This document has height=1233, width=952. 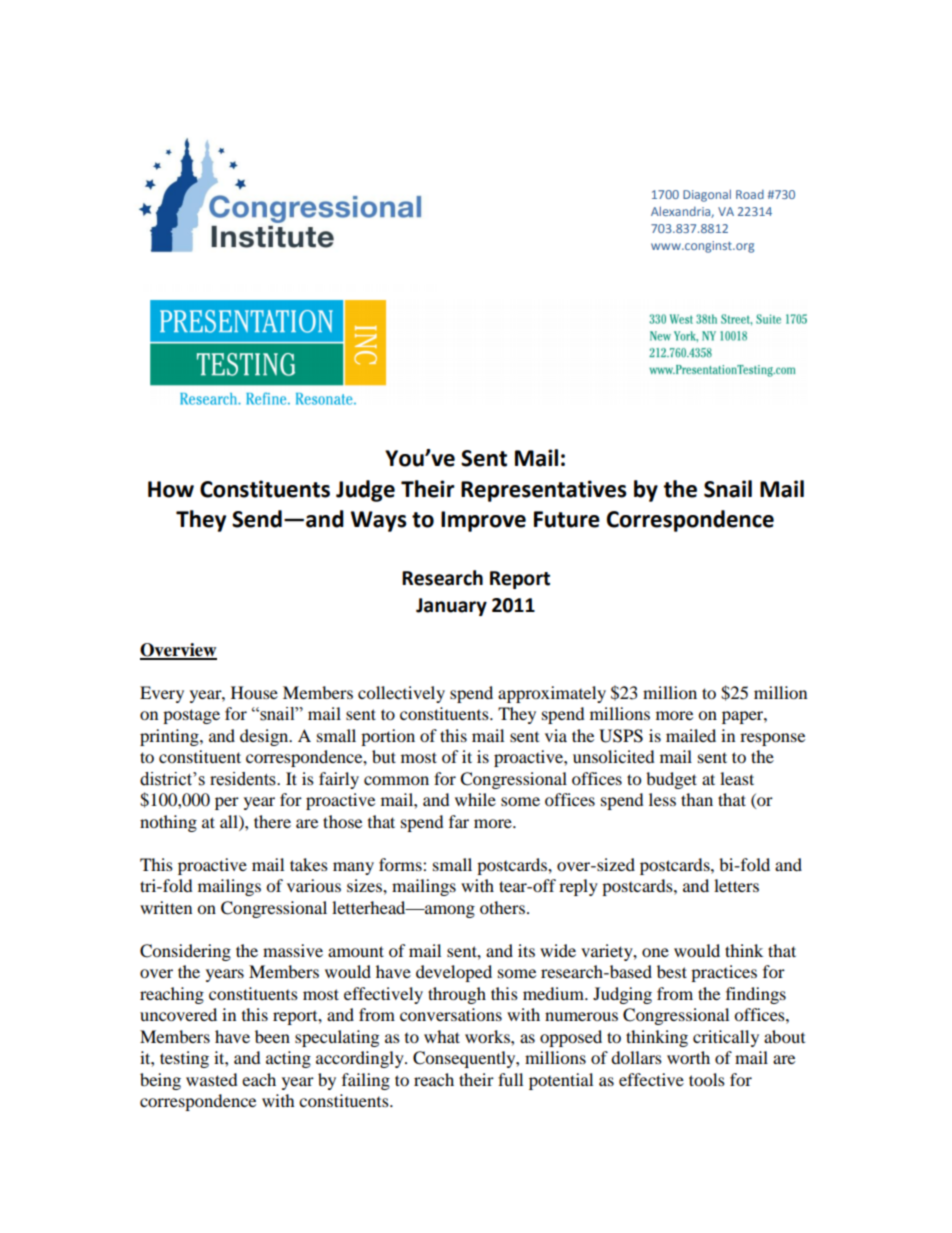 I want to click on response, so click(x=772, y=739).
